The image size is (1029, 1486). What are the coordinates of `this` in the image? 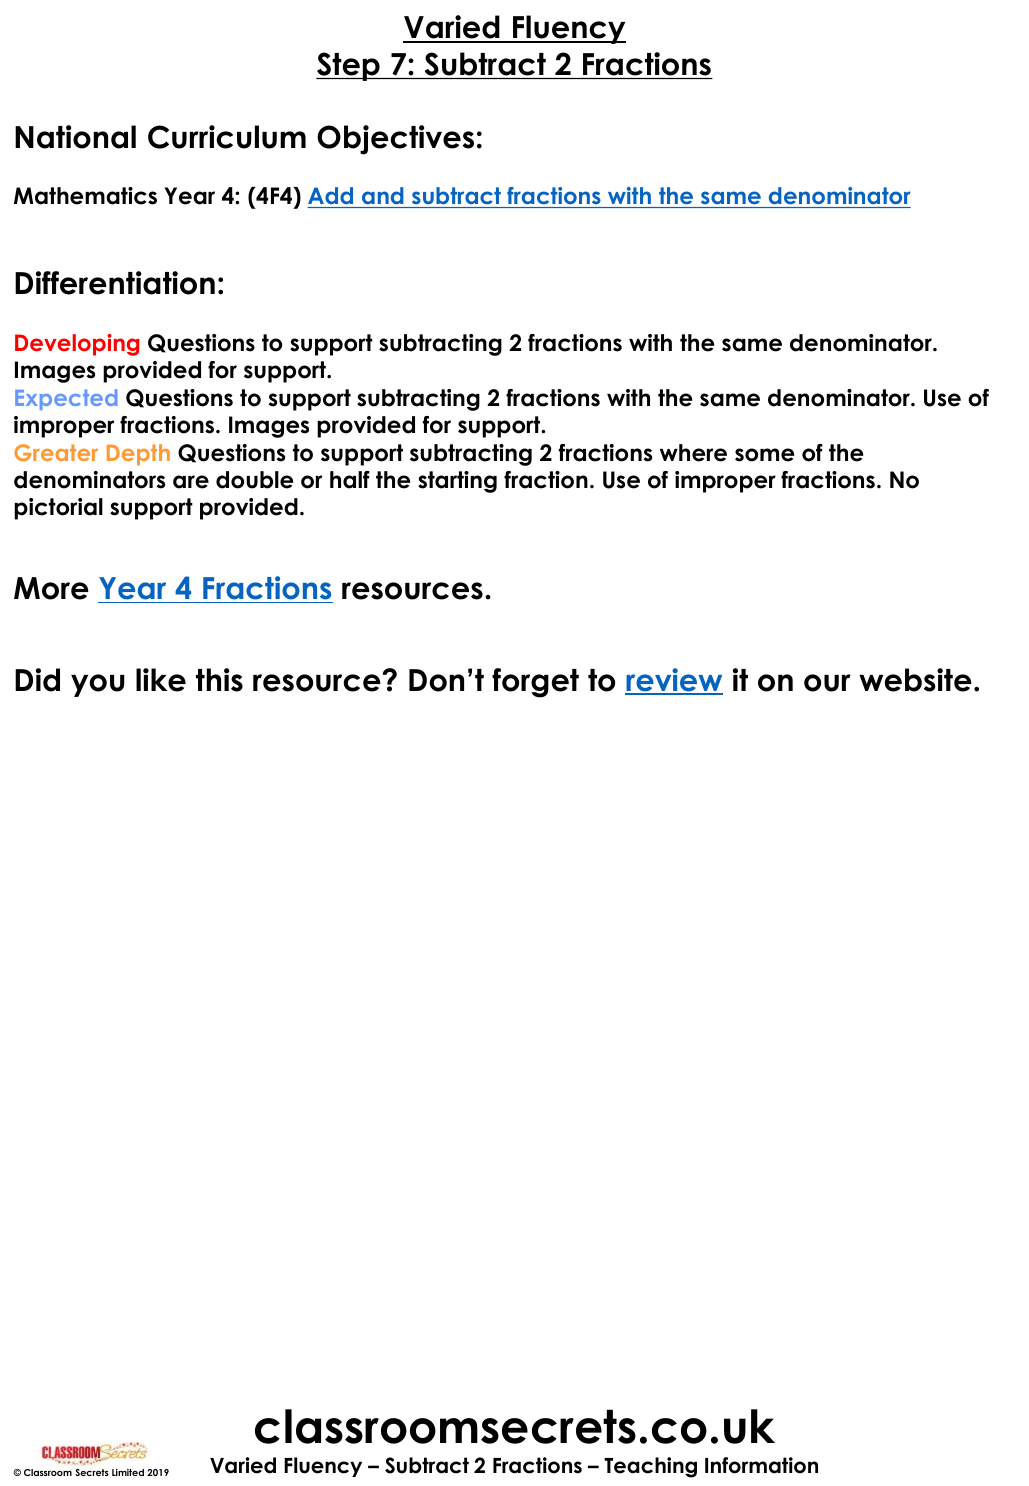 It's located at (219, 680).
